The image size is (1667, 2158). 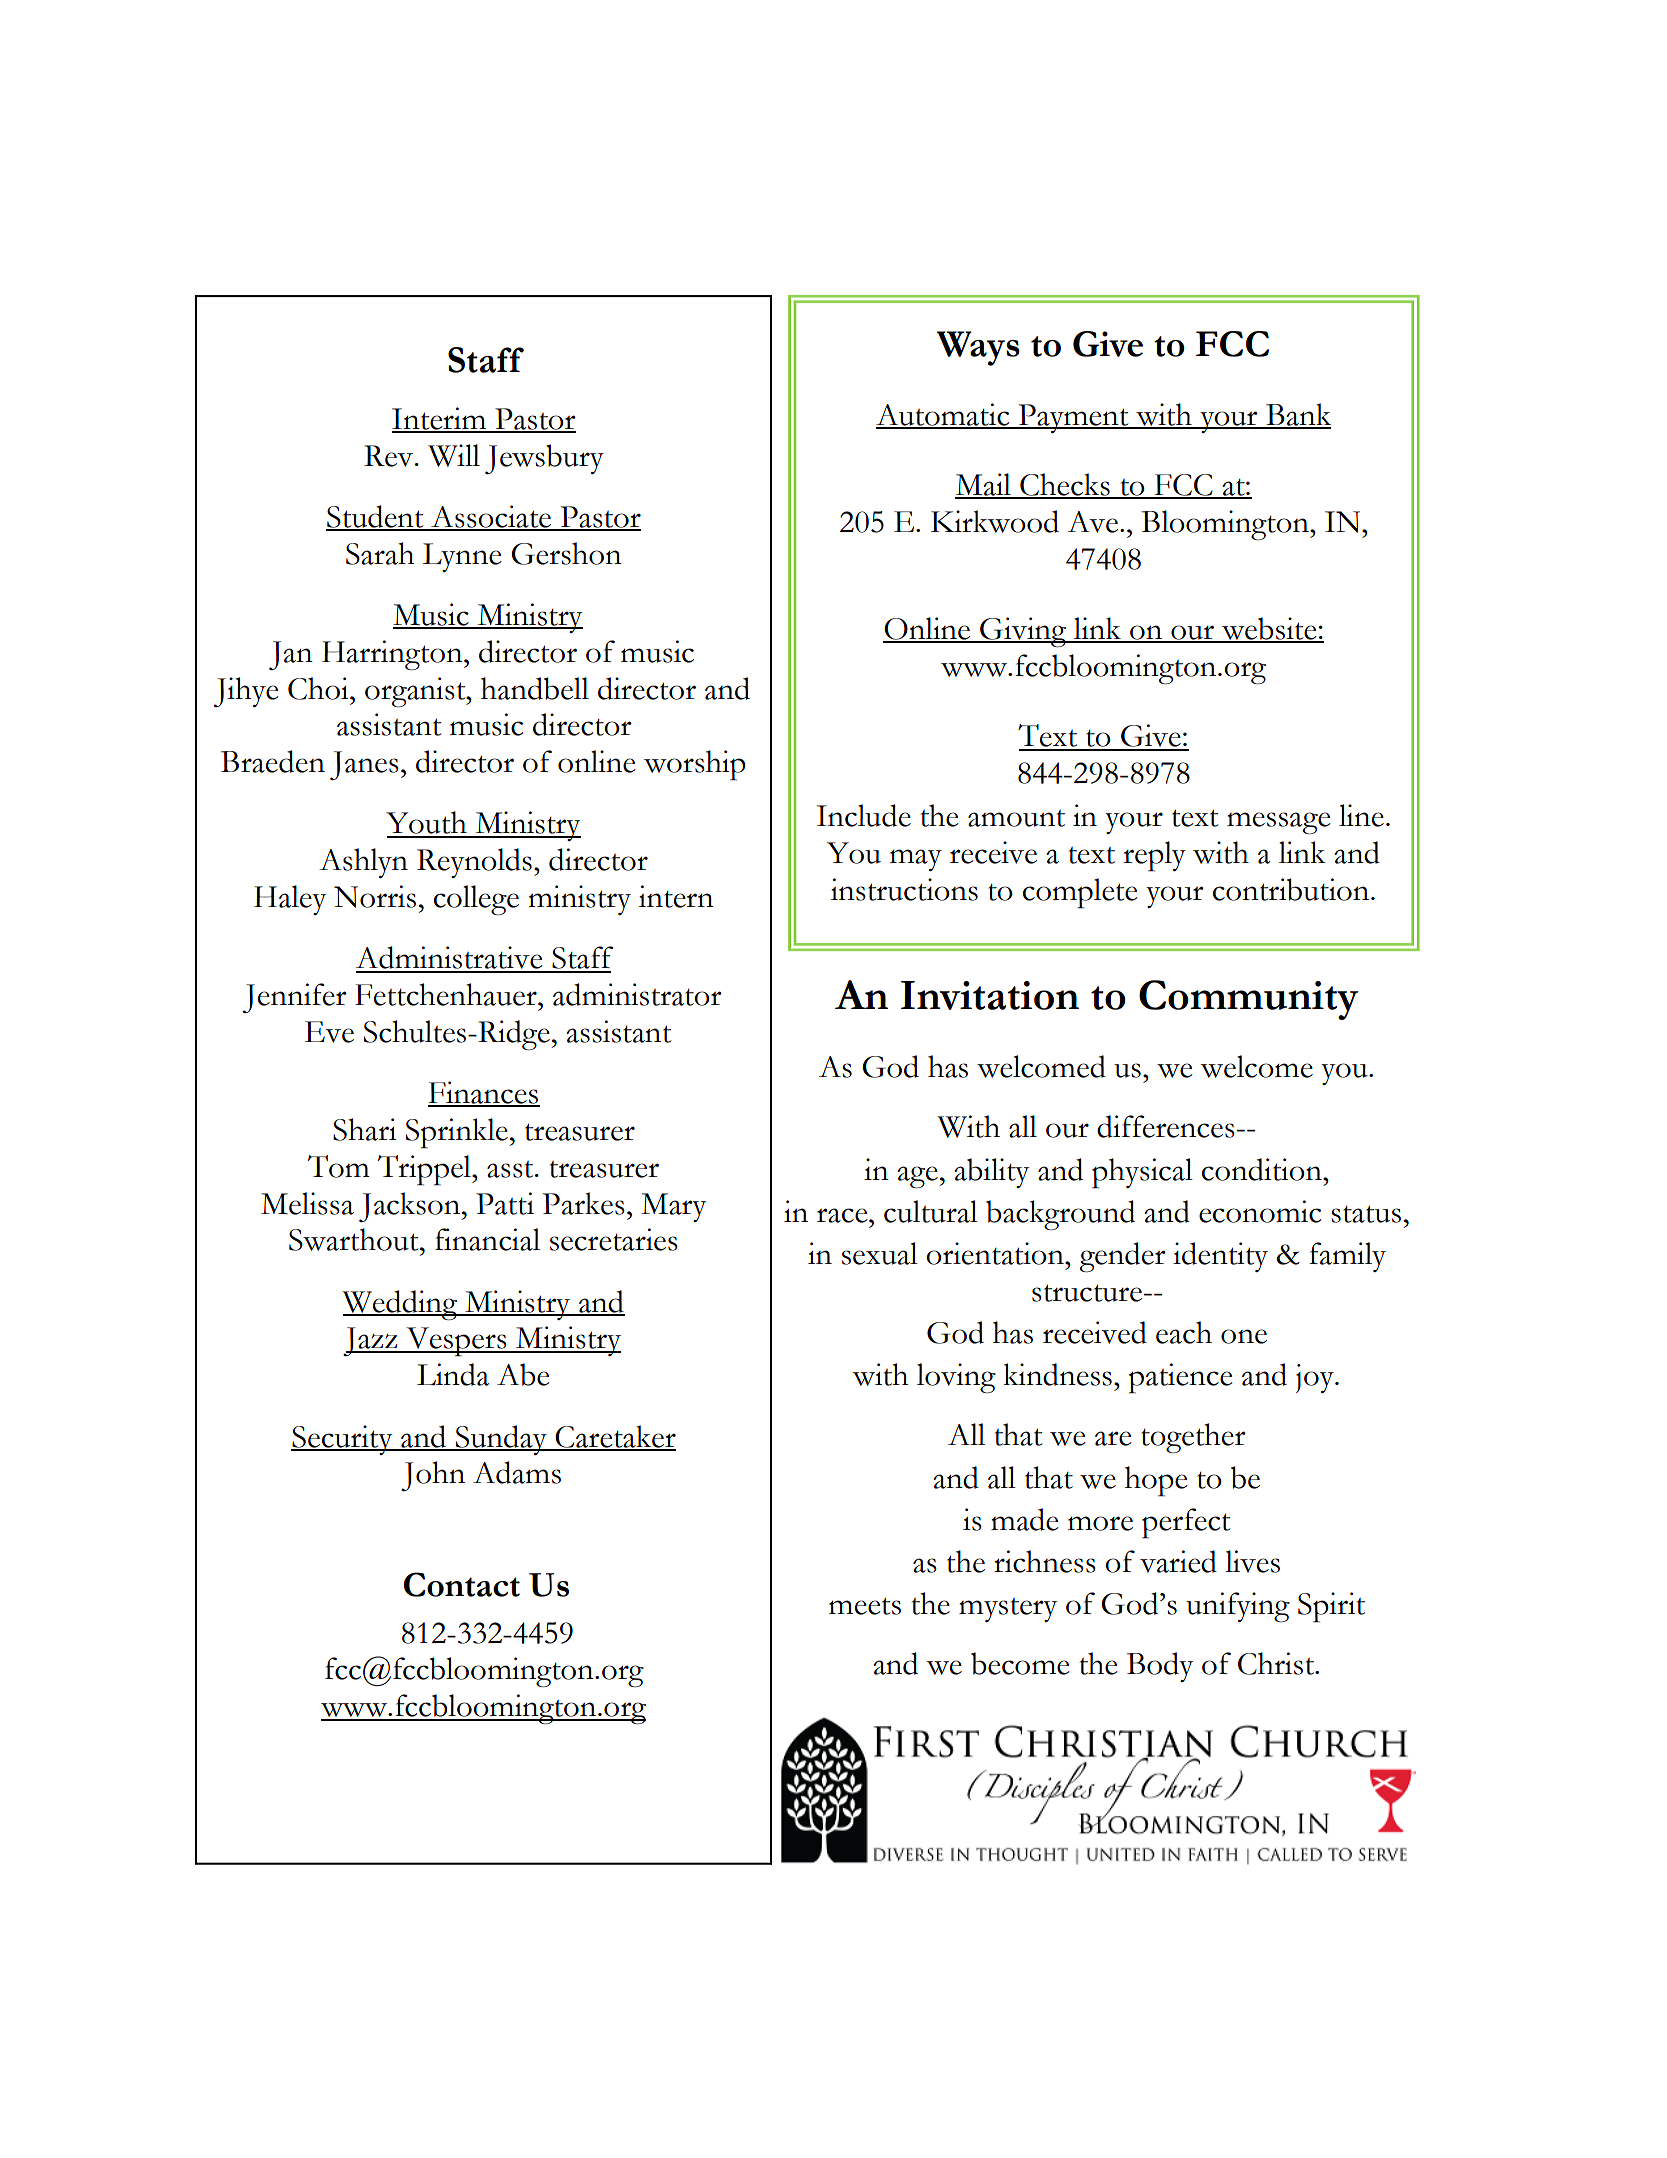 I want to click on Contact, so click(x=462, y=1584).
